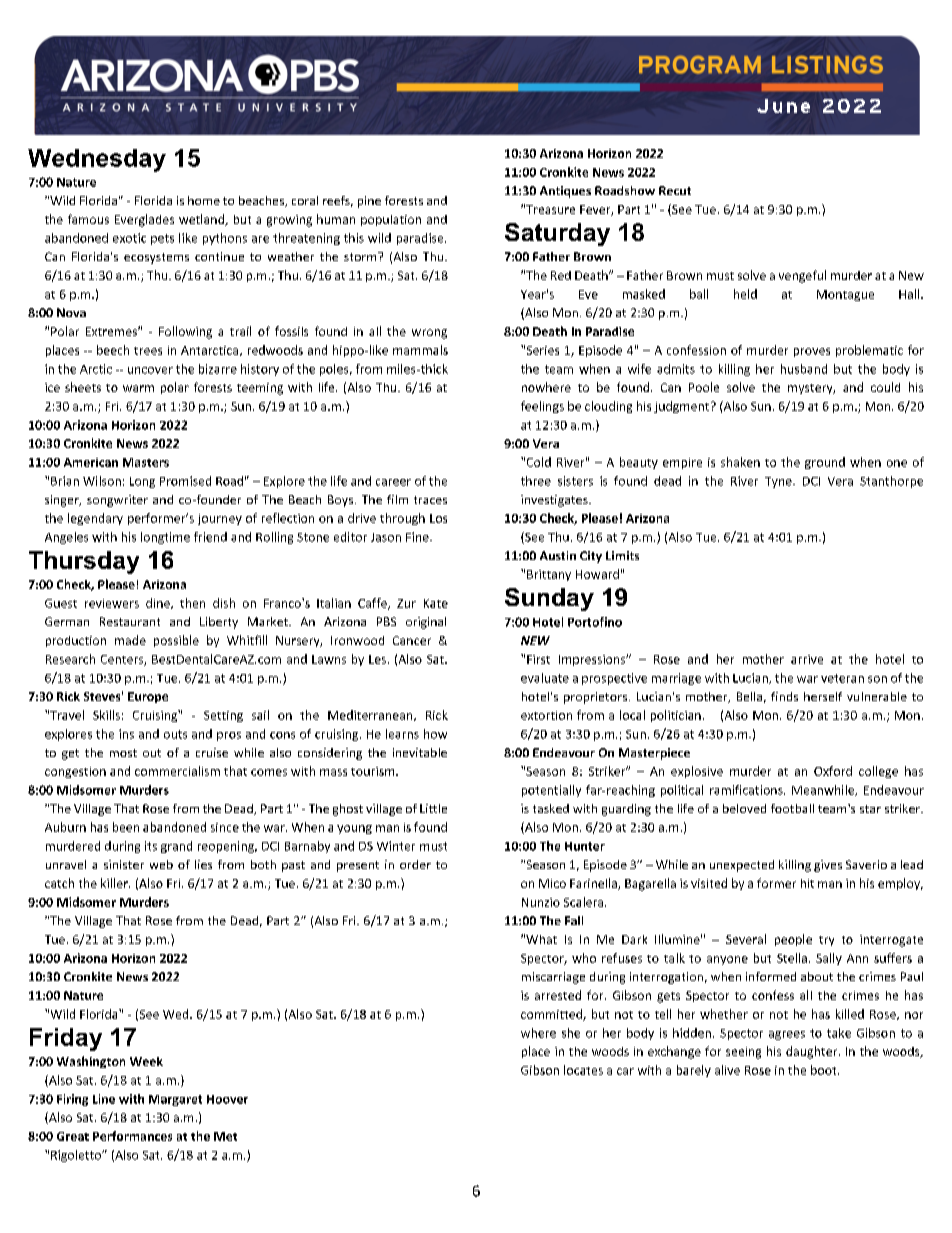 This screenshot has width=952, height=1233. I want to click on Antiques, so click(565, 192).
